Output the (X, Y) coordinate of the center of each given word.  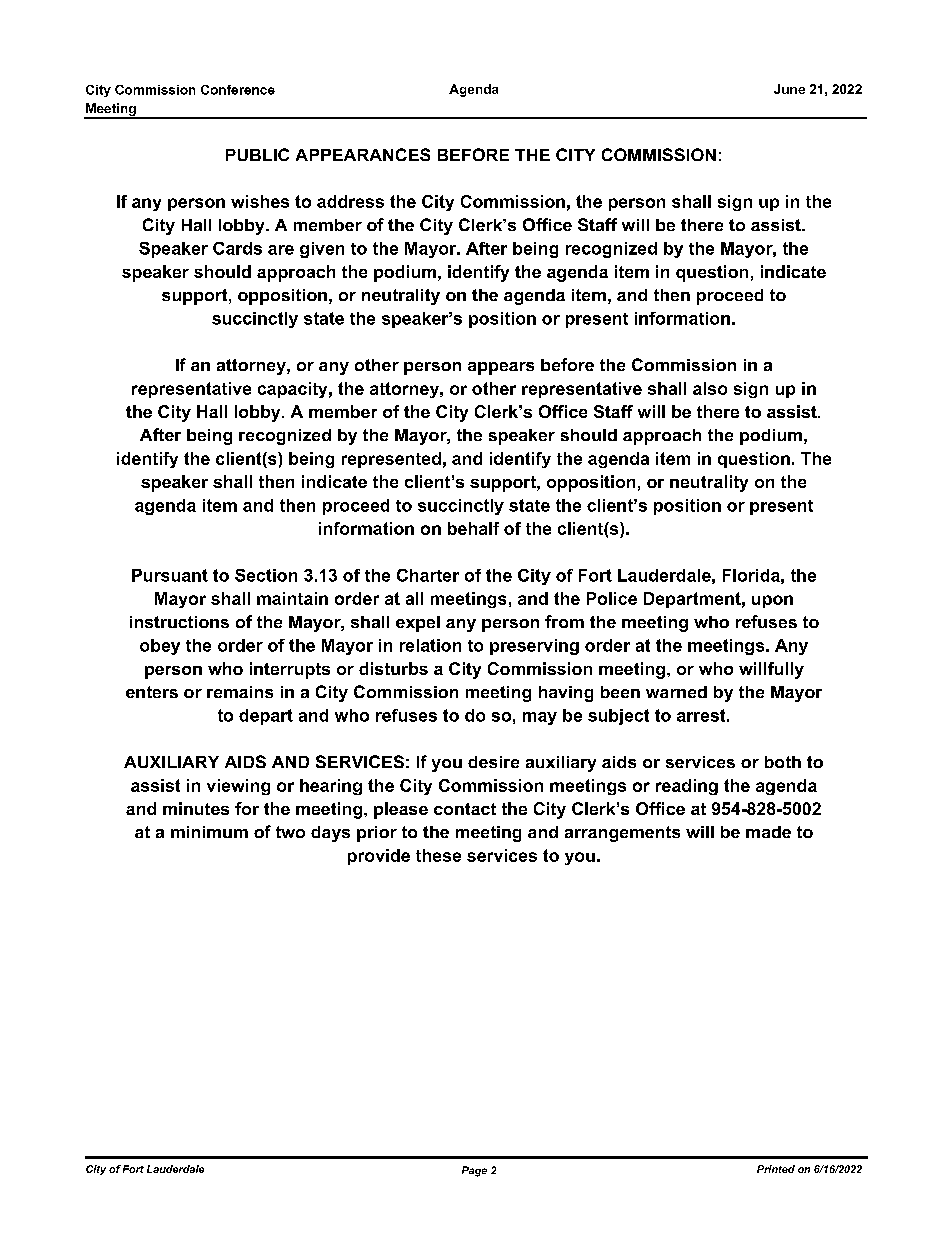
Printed (776, 1169)
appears (501, 368)
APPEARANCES (363, 154)
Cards (237, 248)
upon (772, 601)
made (768, 832)
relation (430, 645)
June (789, 89)
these (438, 855)
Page (474, 1171)
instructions (179, 622)
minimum (209, 832)
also (710, 388)
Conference (238, 90)
